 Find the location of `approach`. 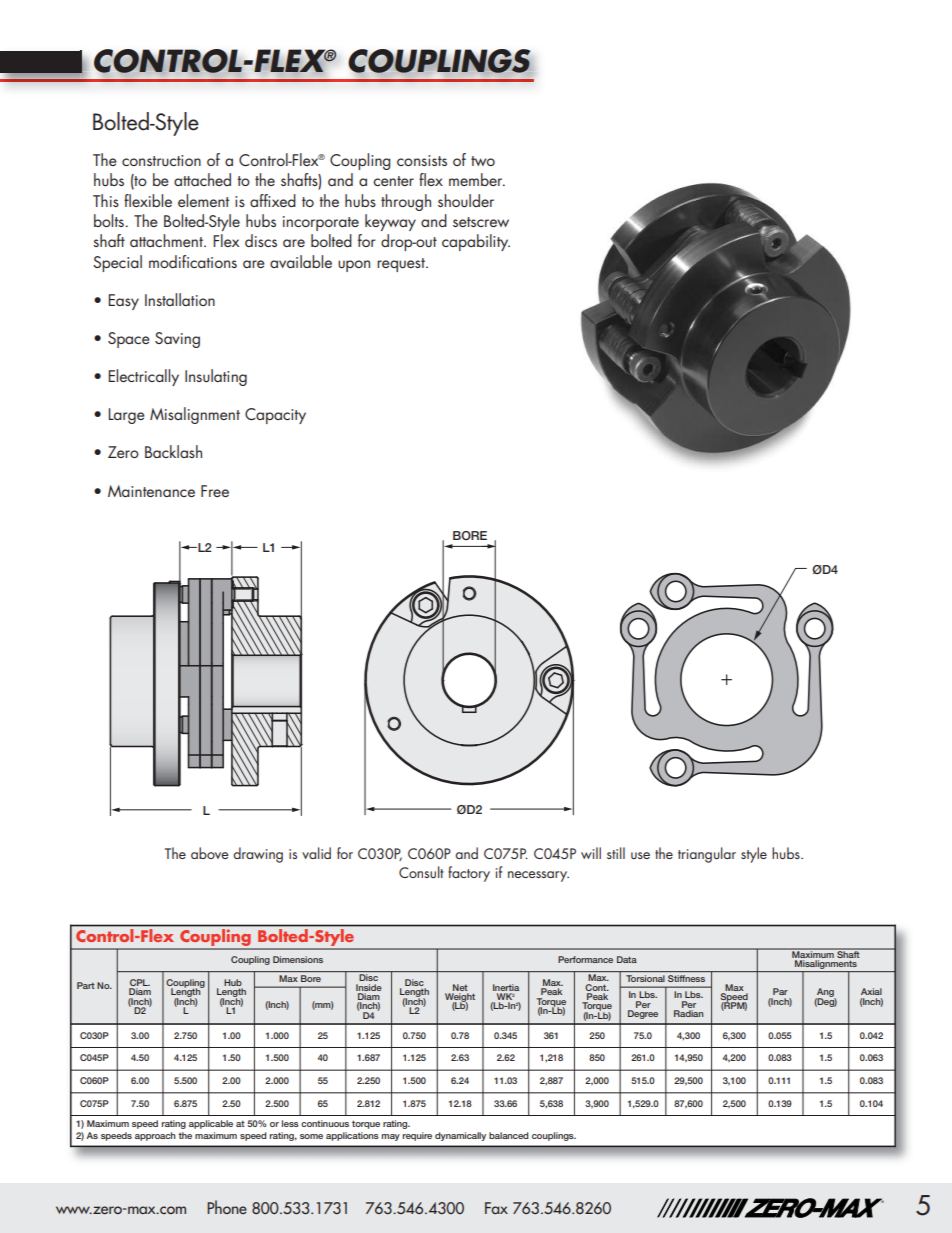

approach is located at coordinates (155, 1136).
